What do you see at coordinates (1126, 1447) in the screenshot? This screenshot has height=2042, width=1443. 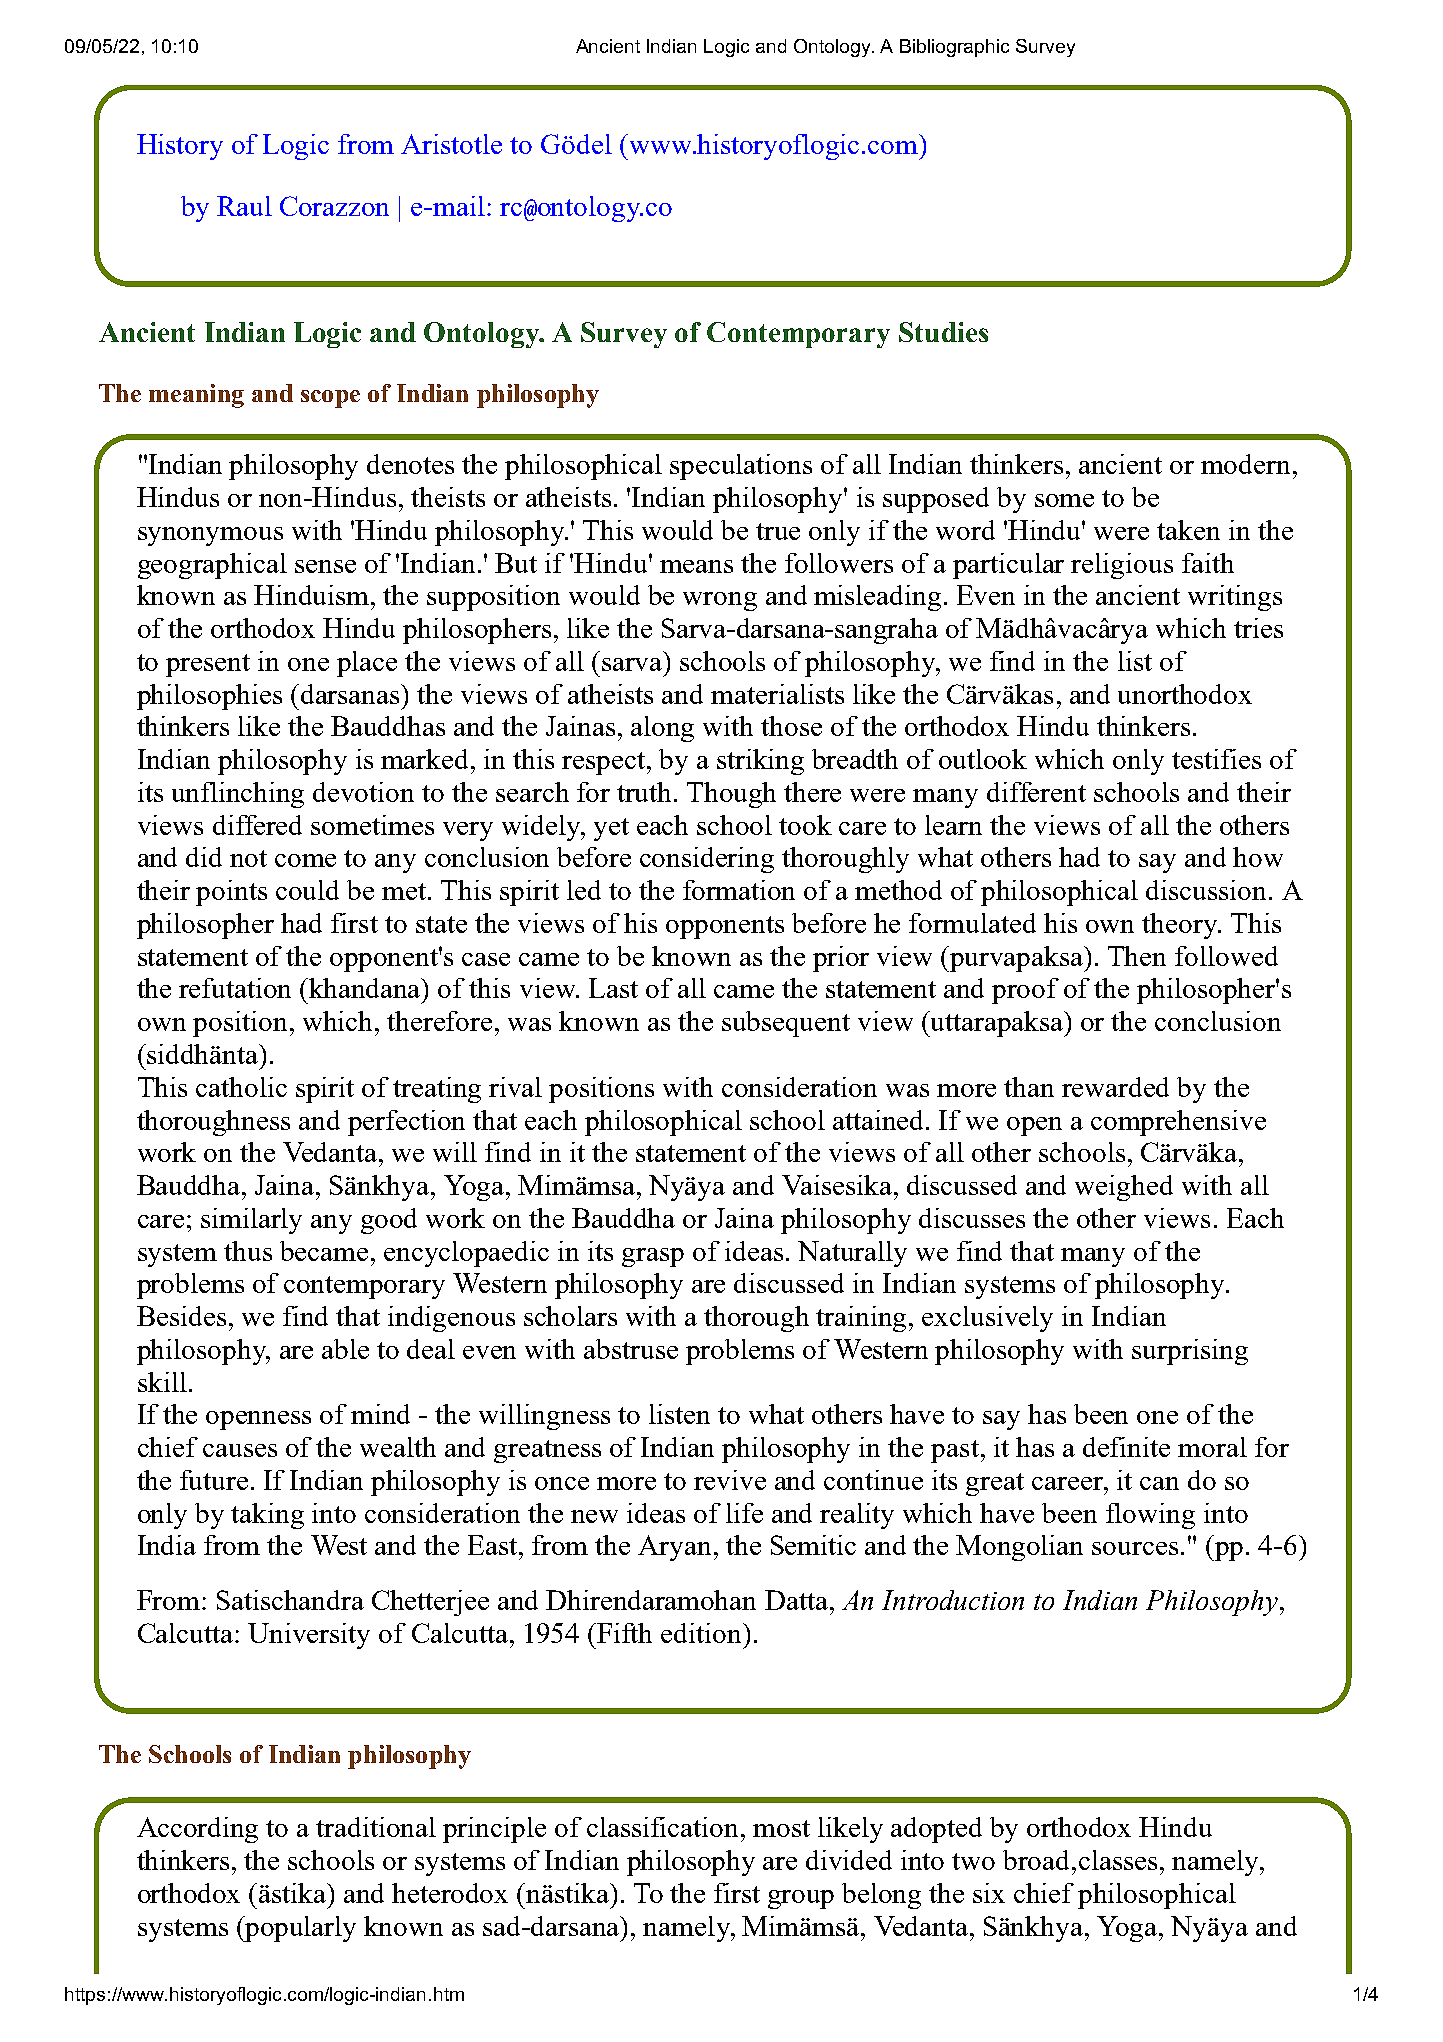 I see `definite` at bounding box center [1126, 1447].
